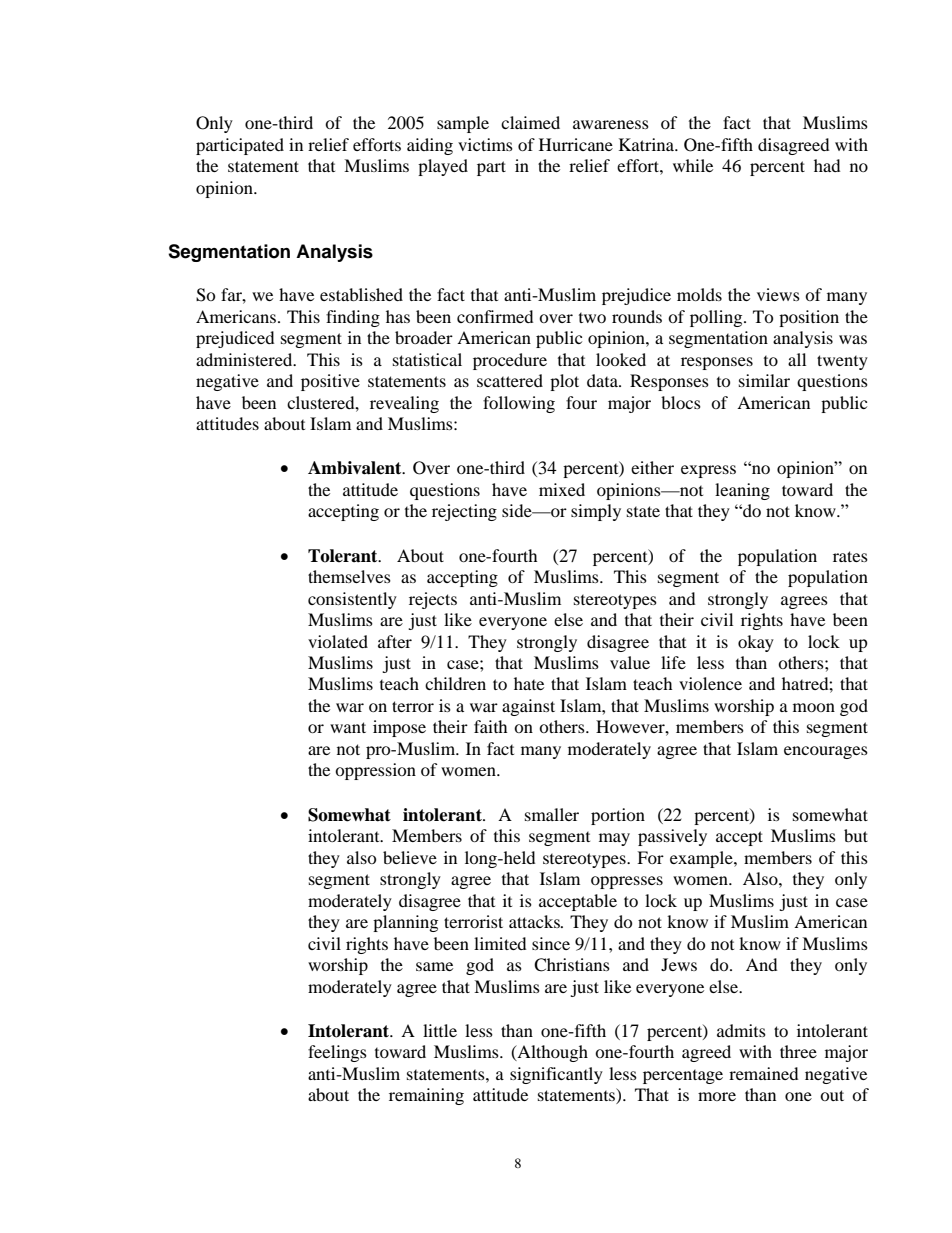 The width and height of the document is (952, 1233). I want to click on had, so click(827, 165).
